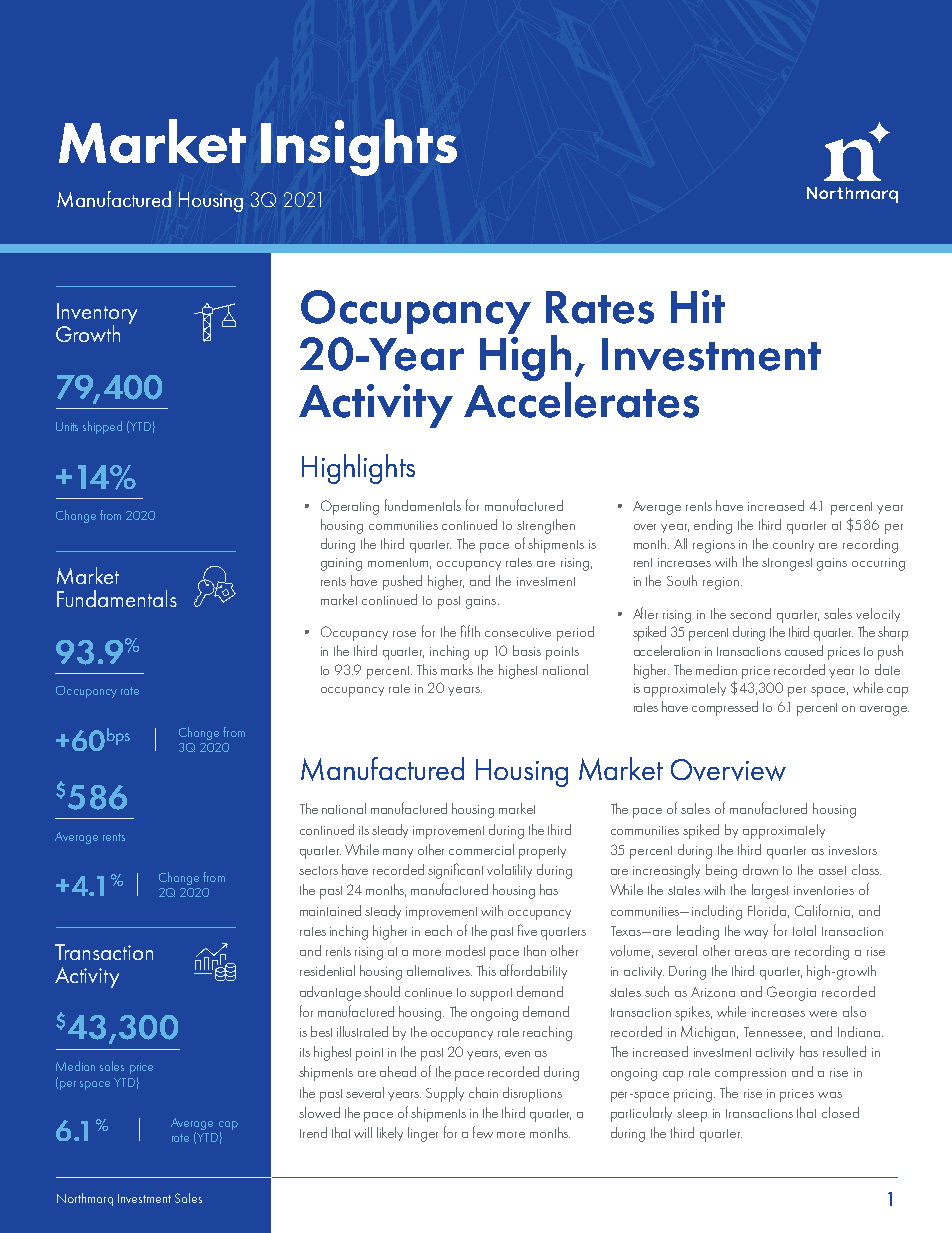  I want to click on fifth, so click(470, 631).
